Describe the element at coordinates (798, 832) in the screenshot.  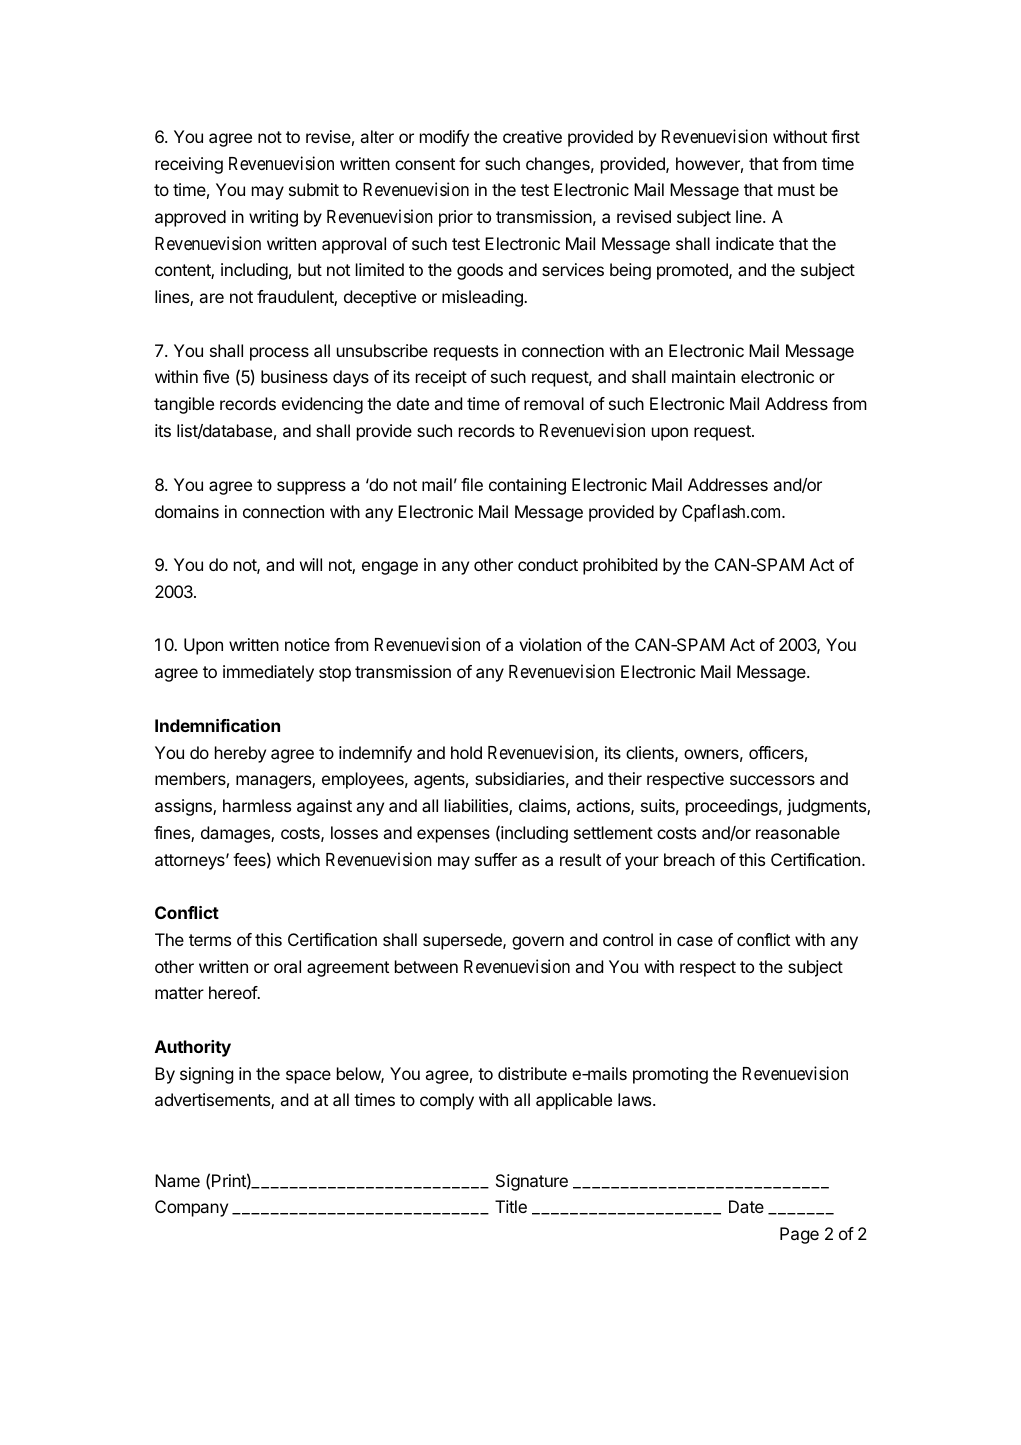
I see `reasonable` at that location.
